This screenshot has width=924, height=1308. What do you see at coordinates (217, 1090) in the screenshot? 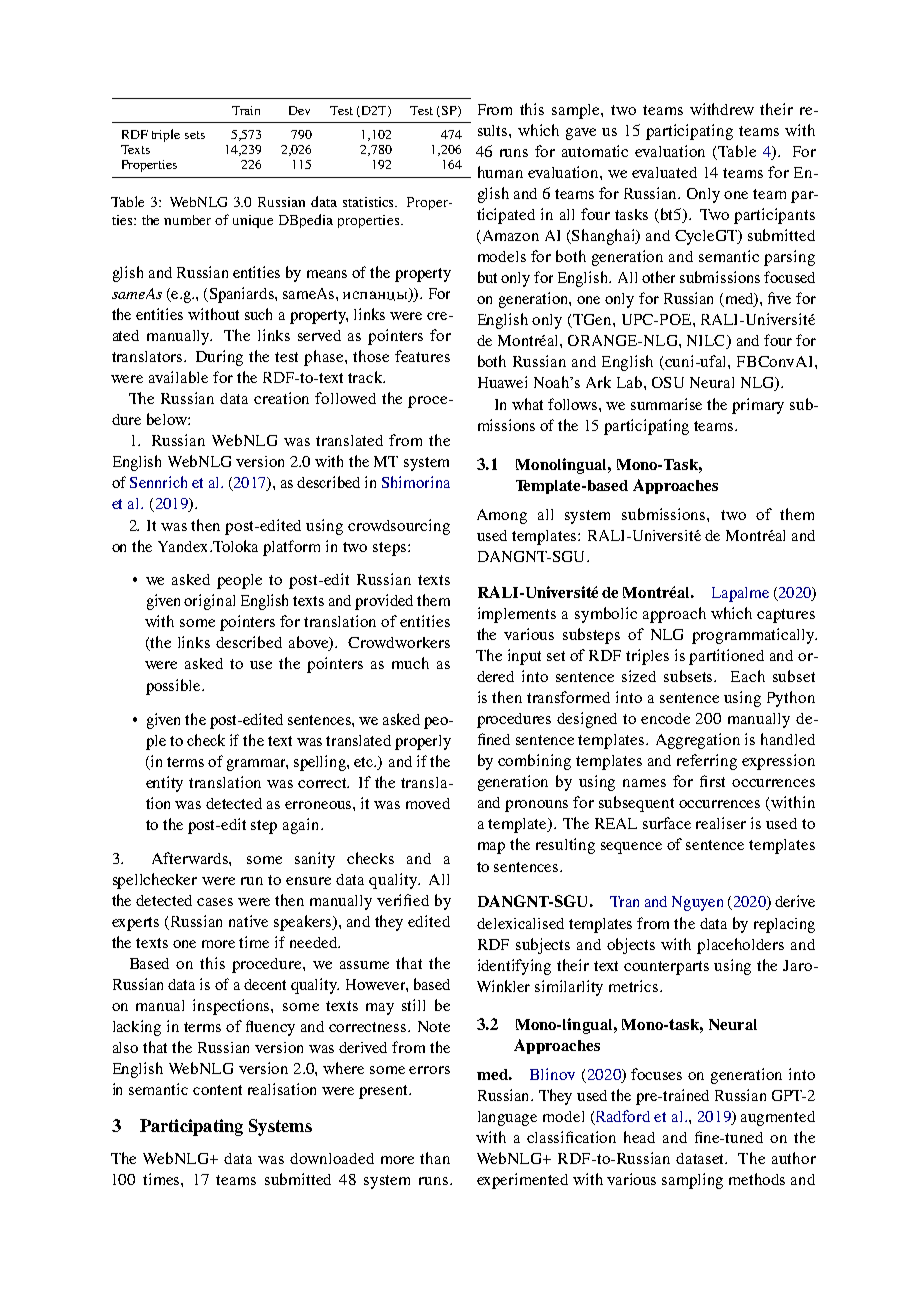
I see `content` at bounding box center [217, 1090].
